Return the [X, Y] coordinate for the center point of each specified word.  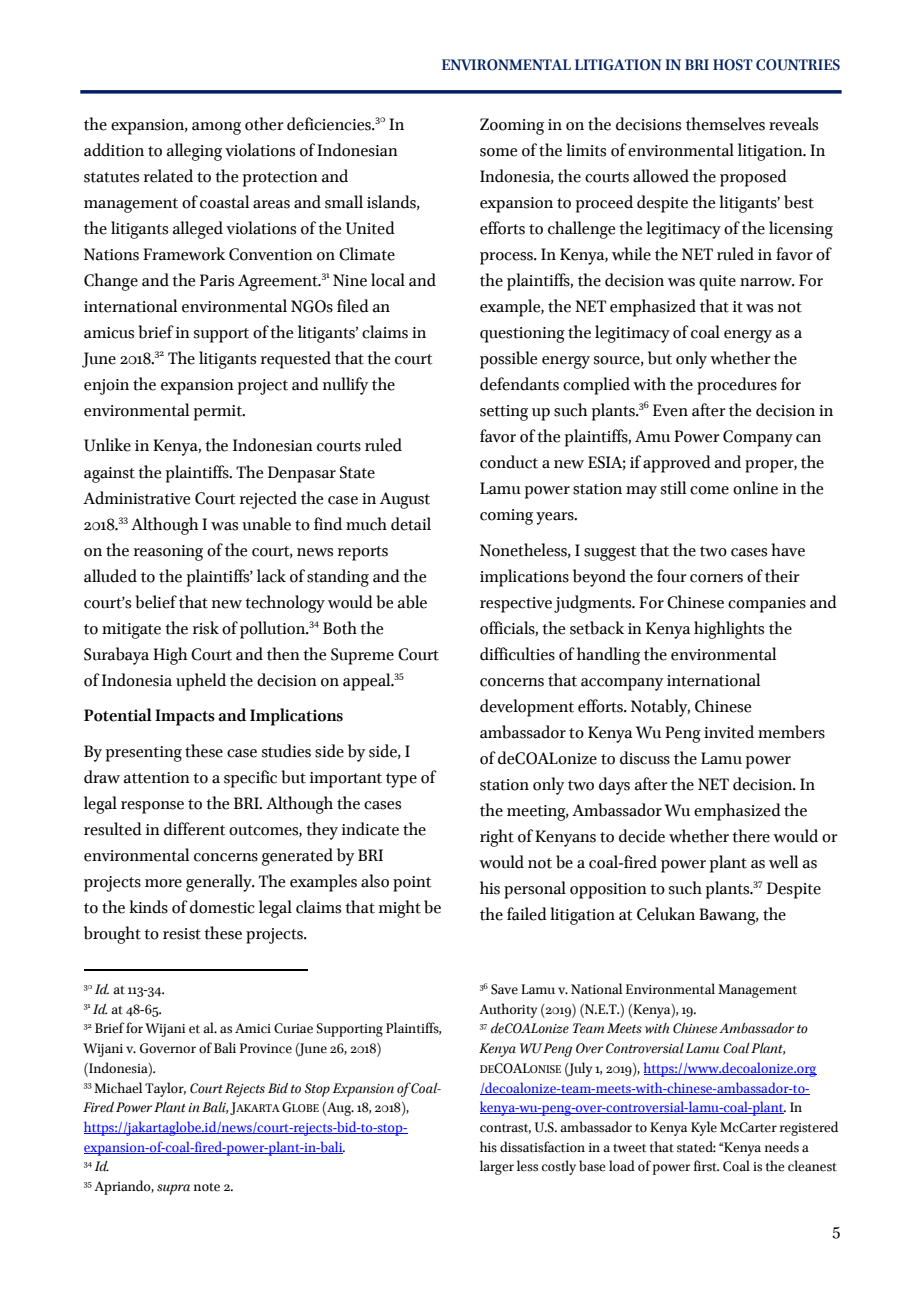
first [706, 1166]
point [412, 884]
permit [218, 413]
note [207, 1187]
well [783, 862]
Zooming [512, 126]
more [163, 883]
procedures [737, 386]
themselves [725, 124]
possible [508, 360]
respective [516, 605]
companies [767, 605]
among [216, 128]
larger [497, 1167]
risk [206, 628]
